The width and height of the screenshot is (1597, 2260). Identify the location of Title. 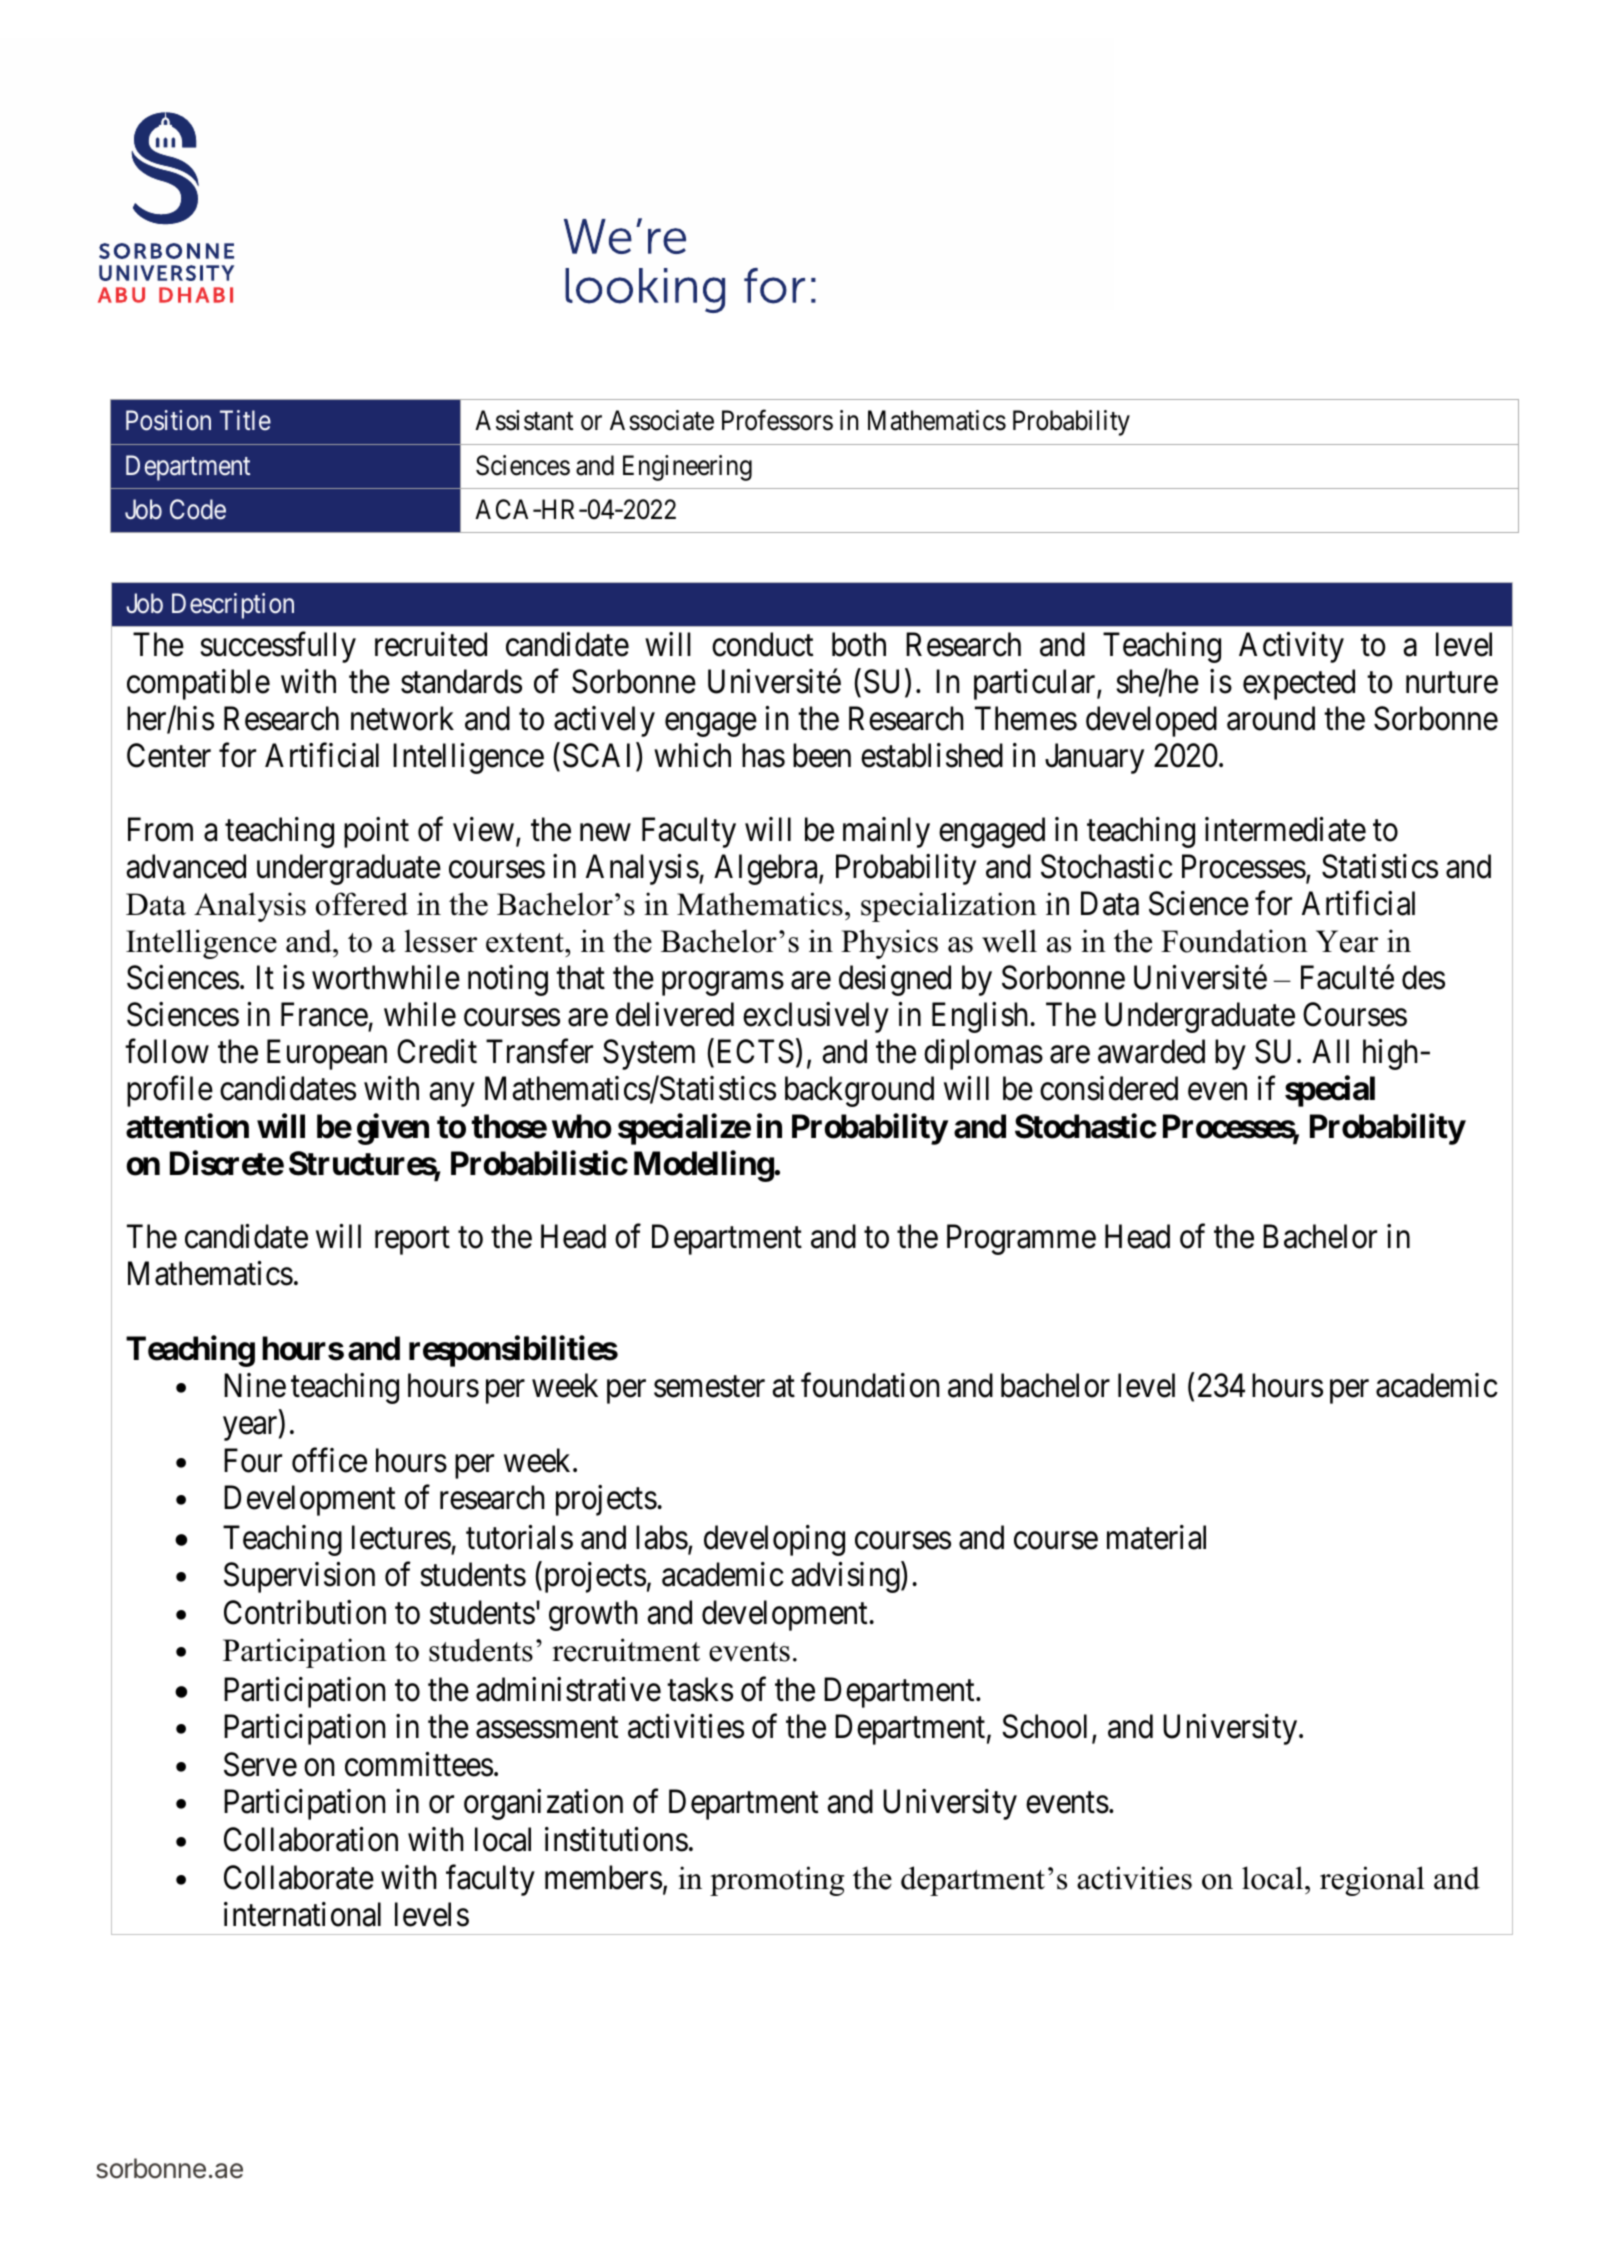
(245, 420).
